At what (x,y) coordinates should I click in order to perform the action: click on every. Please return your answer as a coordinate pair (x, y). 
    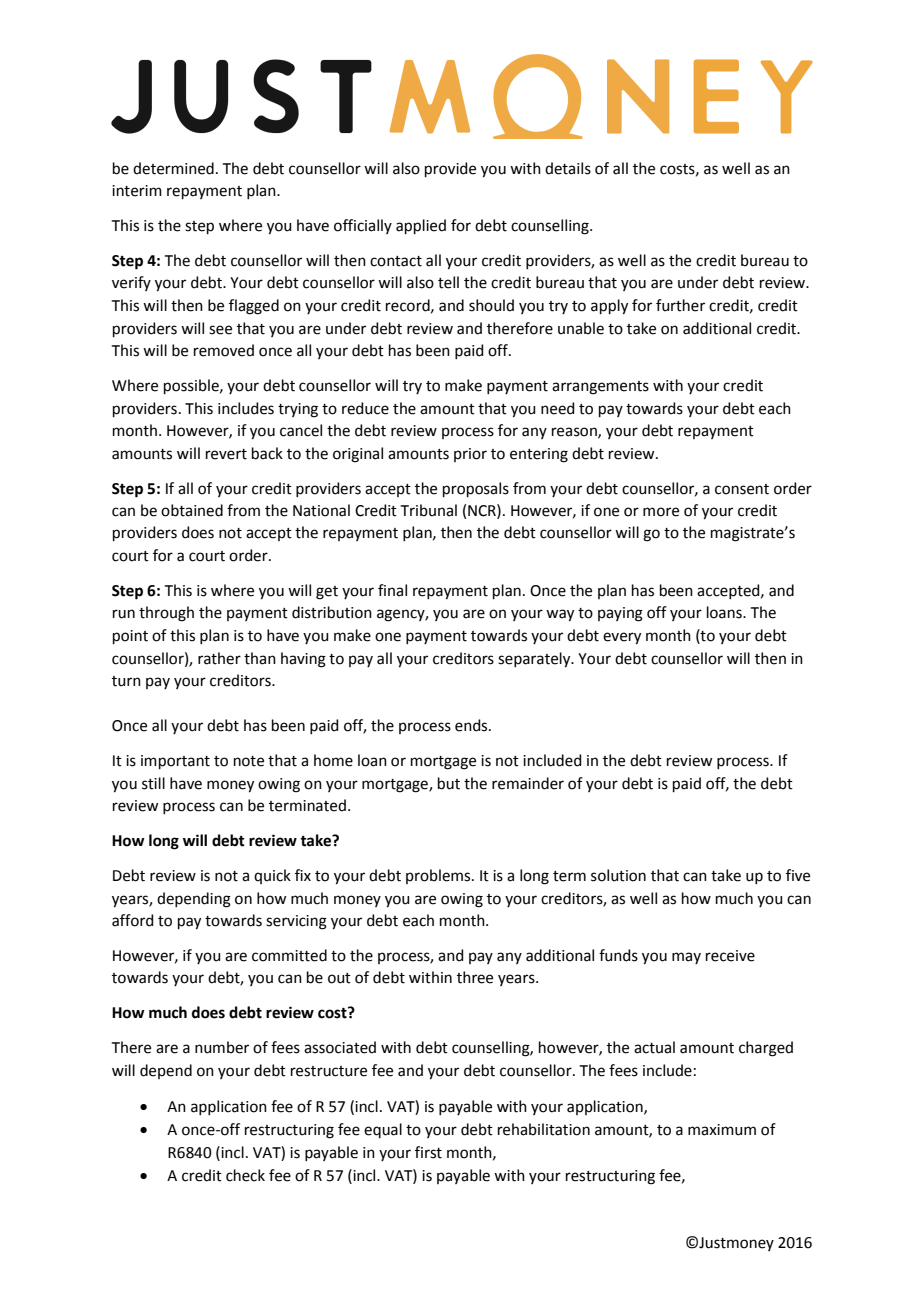
    Looking at the image, I should click on (622, 638).
